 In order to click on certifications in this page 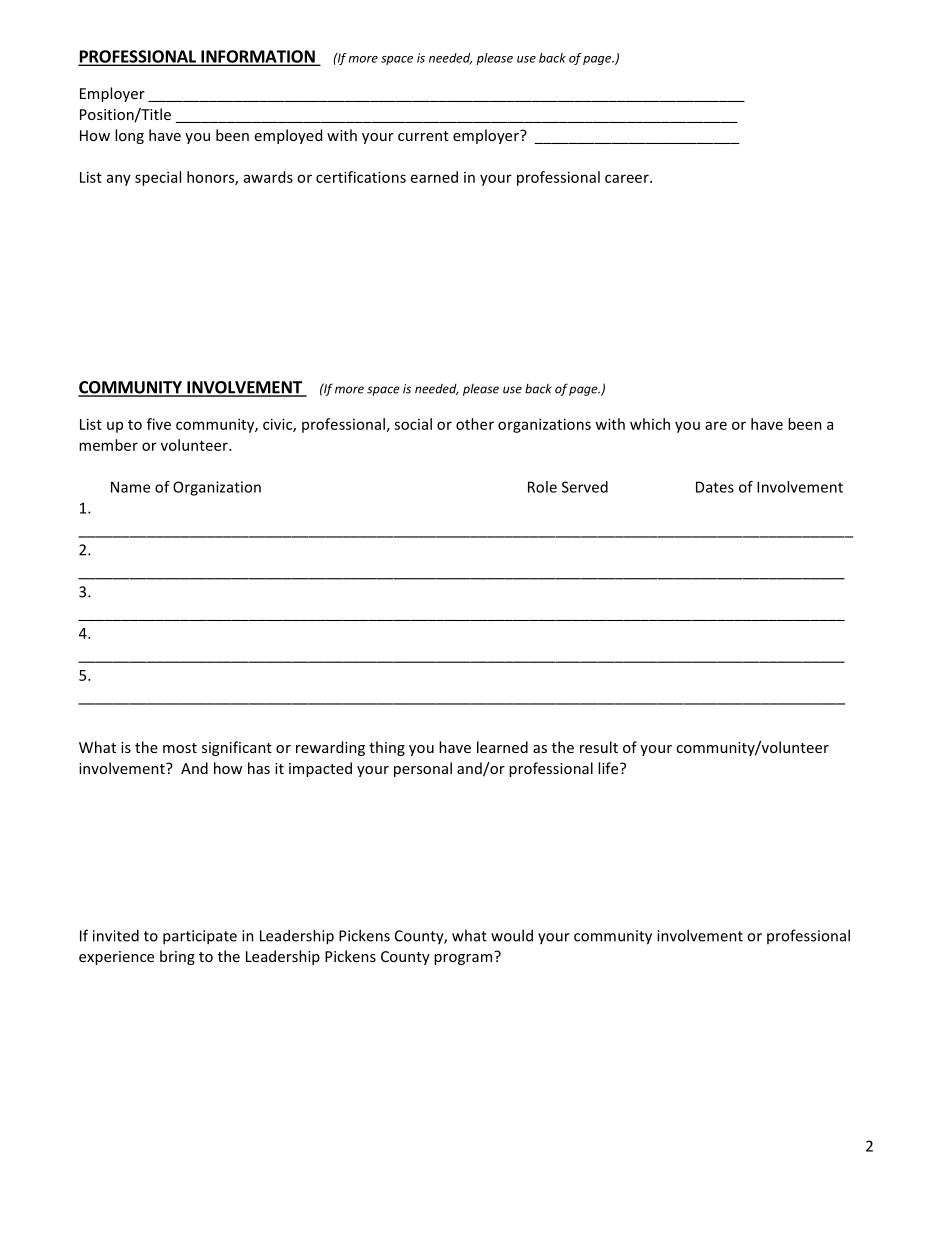, I will do `click(361, 177)`.
